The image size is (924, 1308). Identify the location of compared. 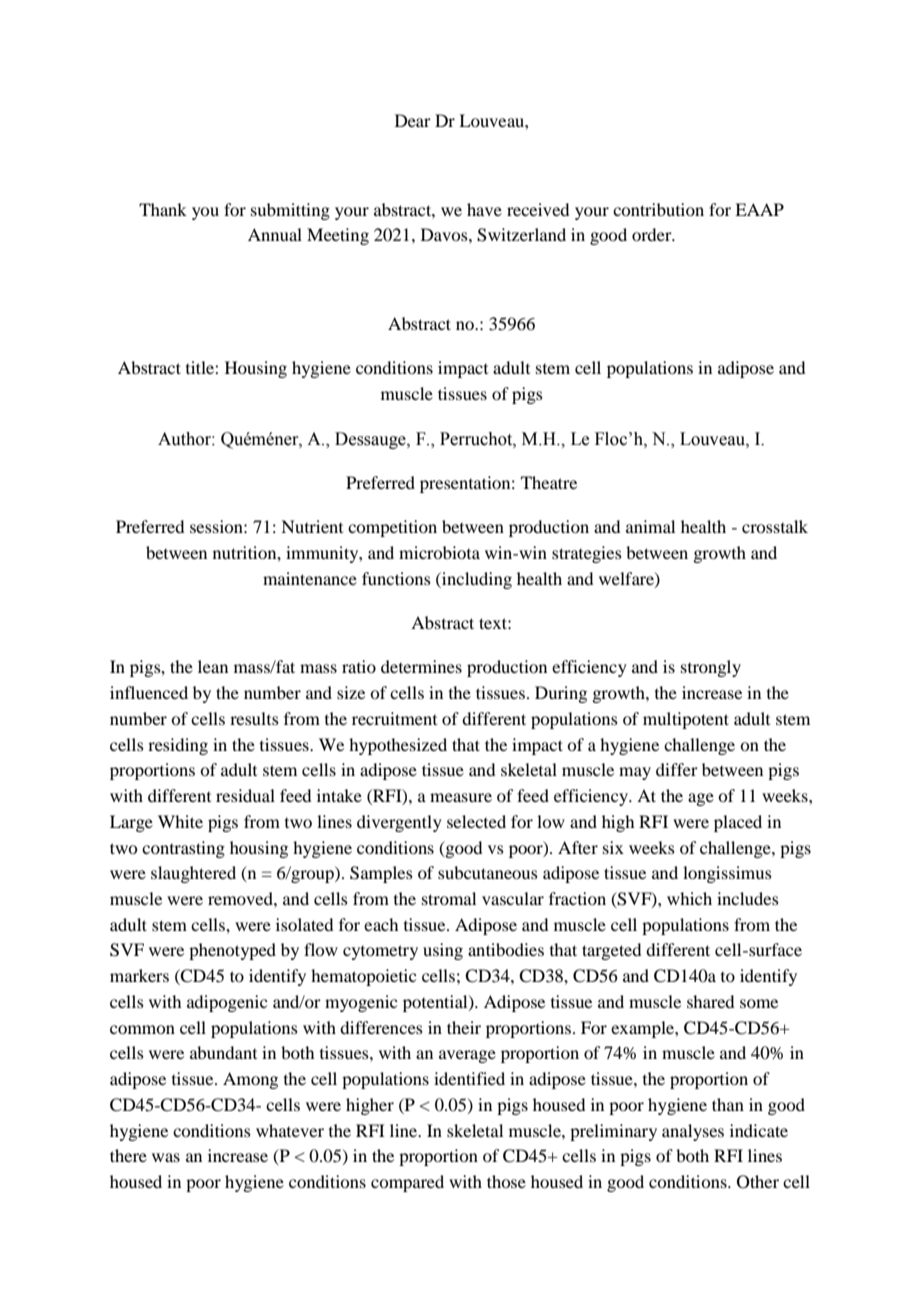
(407, 1183).
